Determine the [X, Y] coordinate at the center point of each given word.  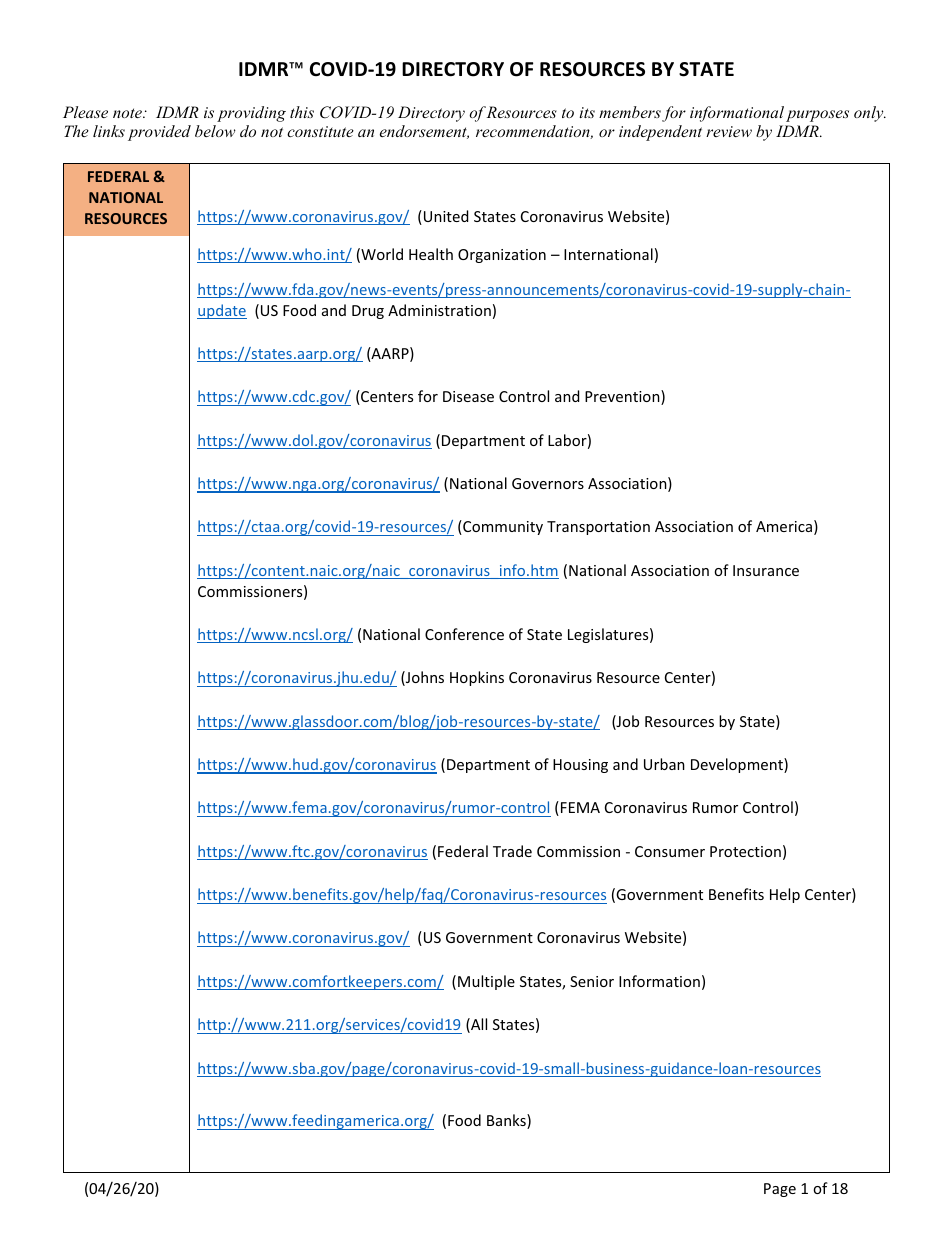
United [446, 216]
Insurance [766, 570]
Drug [368, 312]
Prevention [623, 397]
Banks [507, 1121]
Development [738, 765]
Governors [548, 483]
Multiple [486, 982]
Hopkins [477, 678]
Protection [745, 851]
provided [159, 133]
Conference [464, 634]
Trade [512, 851]
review [729, 131]
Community [502, 527]
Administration [439, 310]
